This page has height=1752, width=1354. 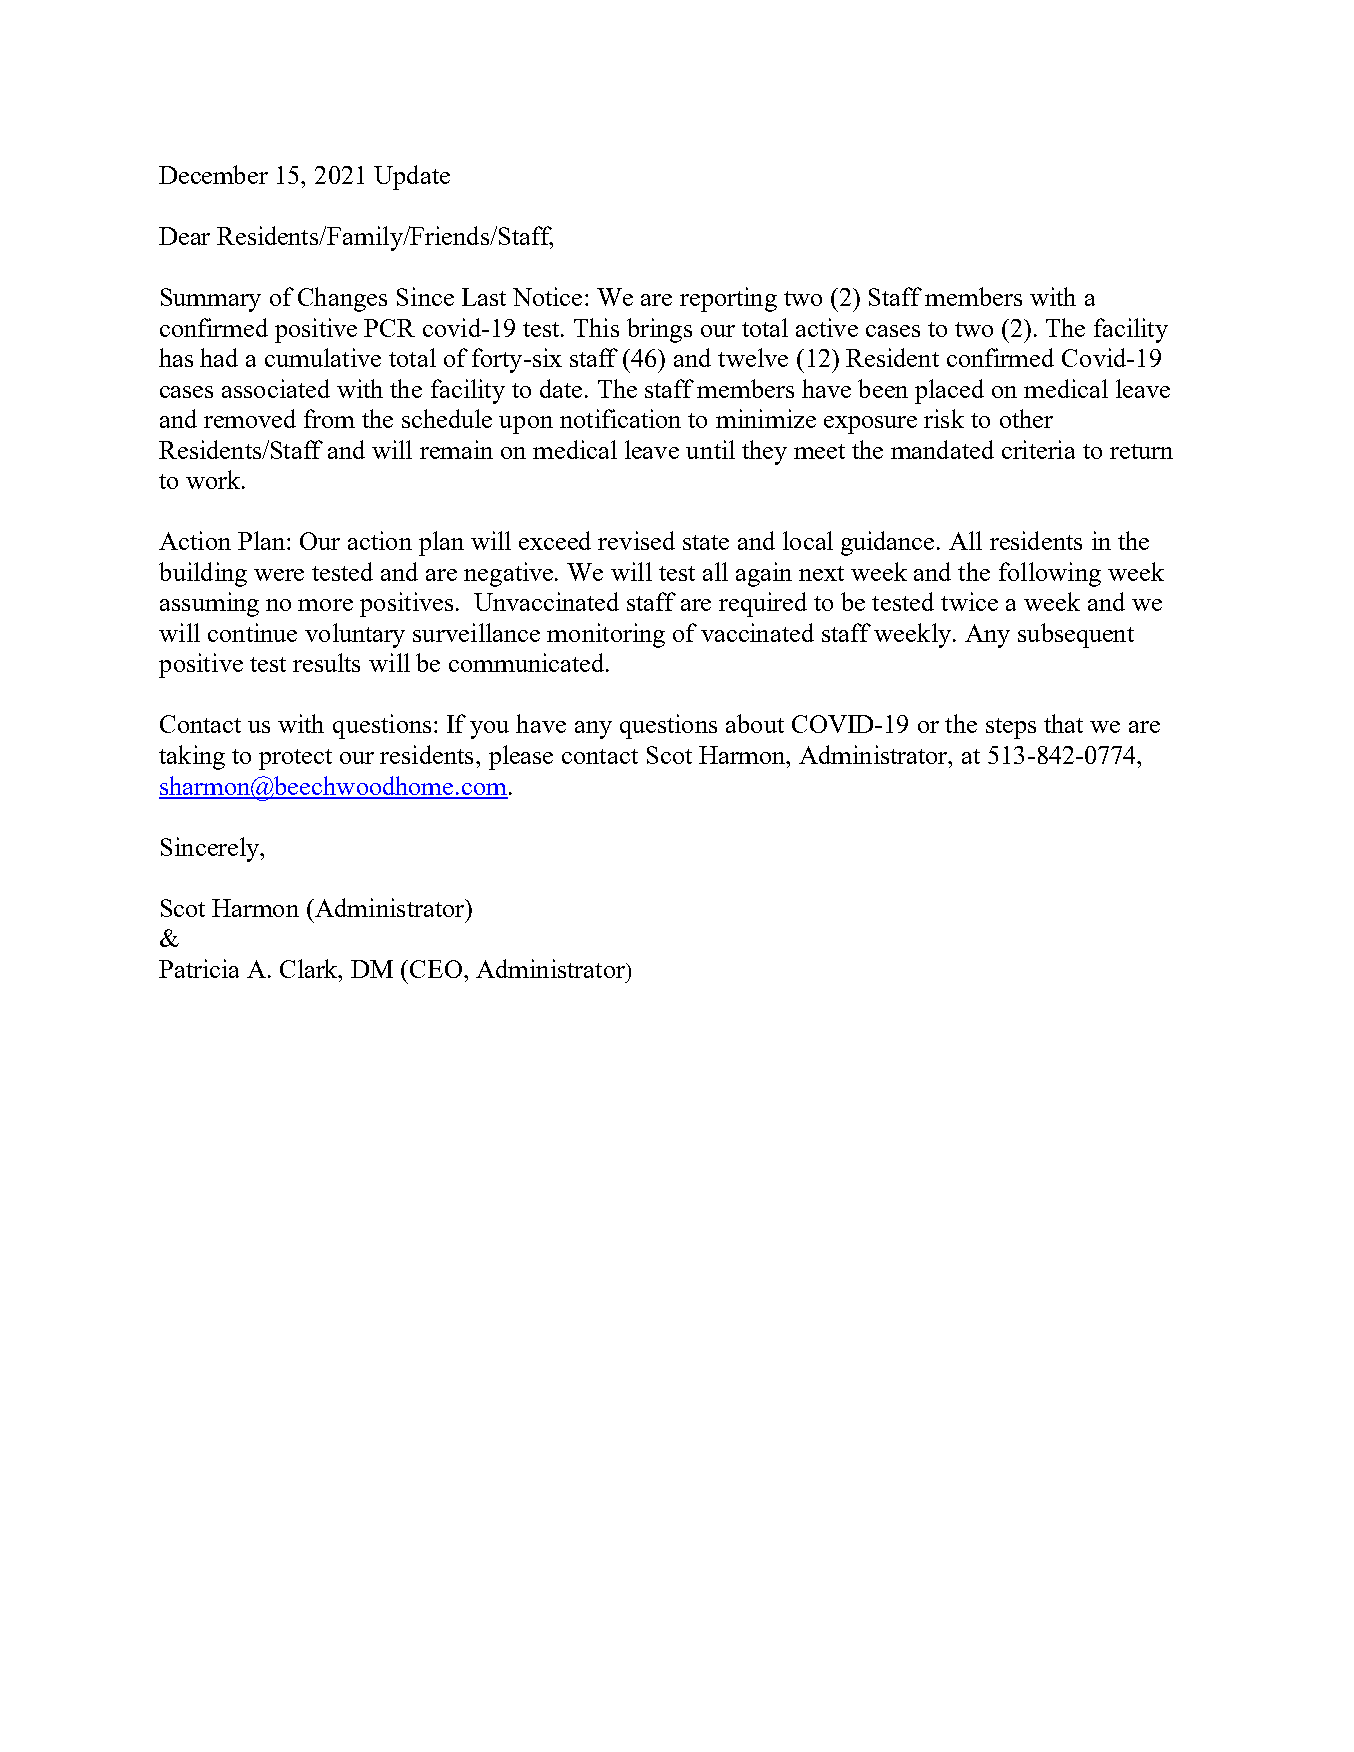 I want to click on reporting, so click(x=728, y=299).
